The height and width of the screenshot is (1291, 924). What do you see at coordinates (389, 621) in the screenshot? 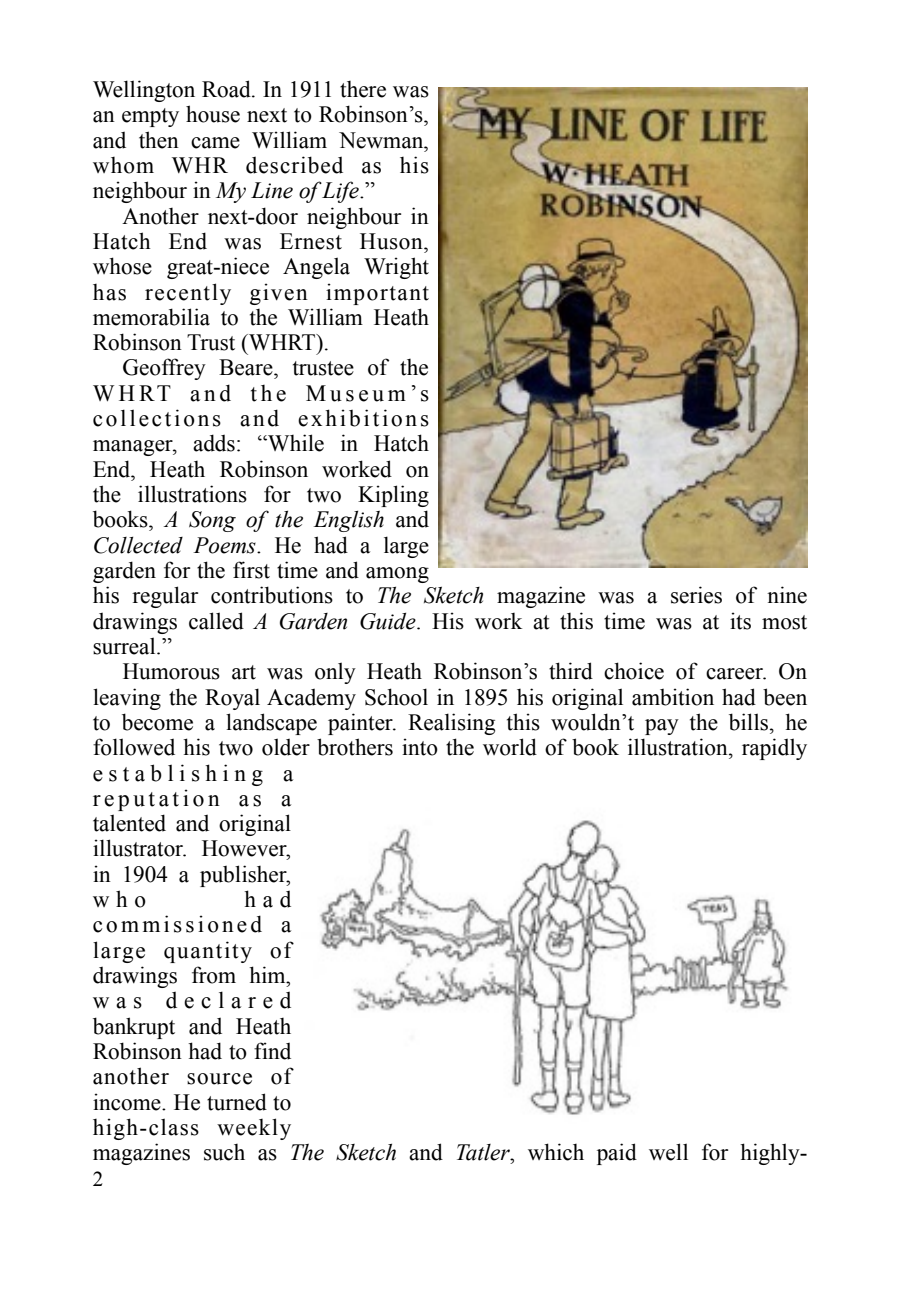
I see `Guide` at bounding box center [389, 621].
